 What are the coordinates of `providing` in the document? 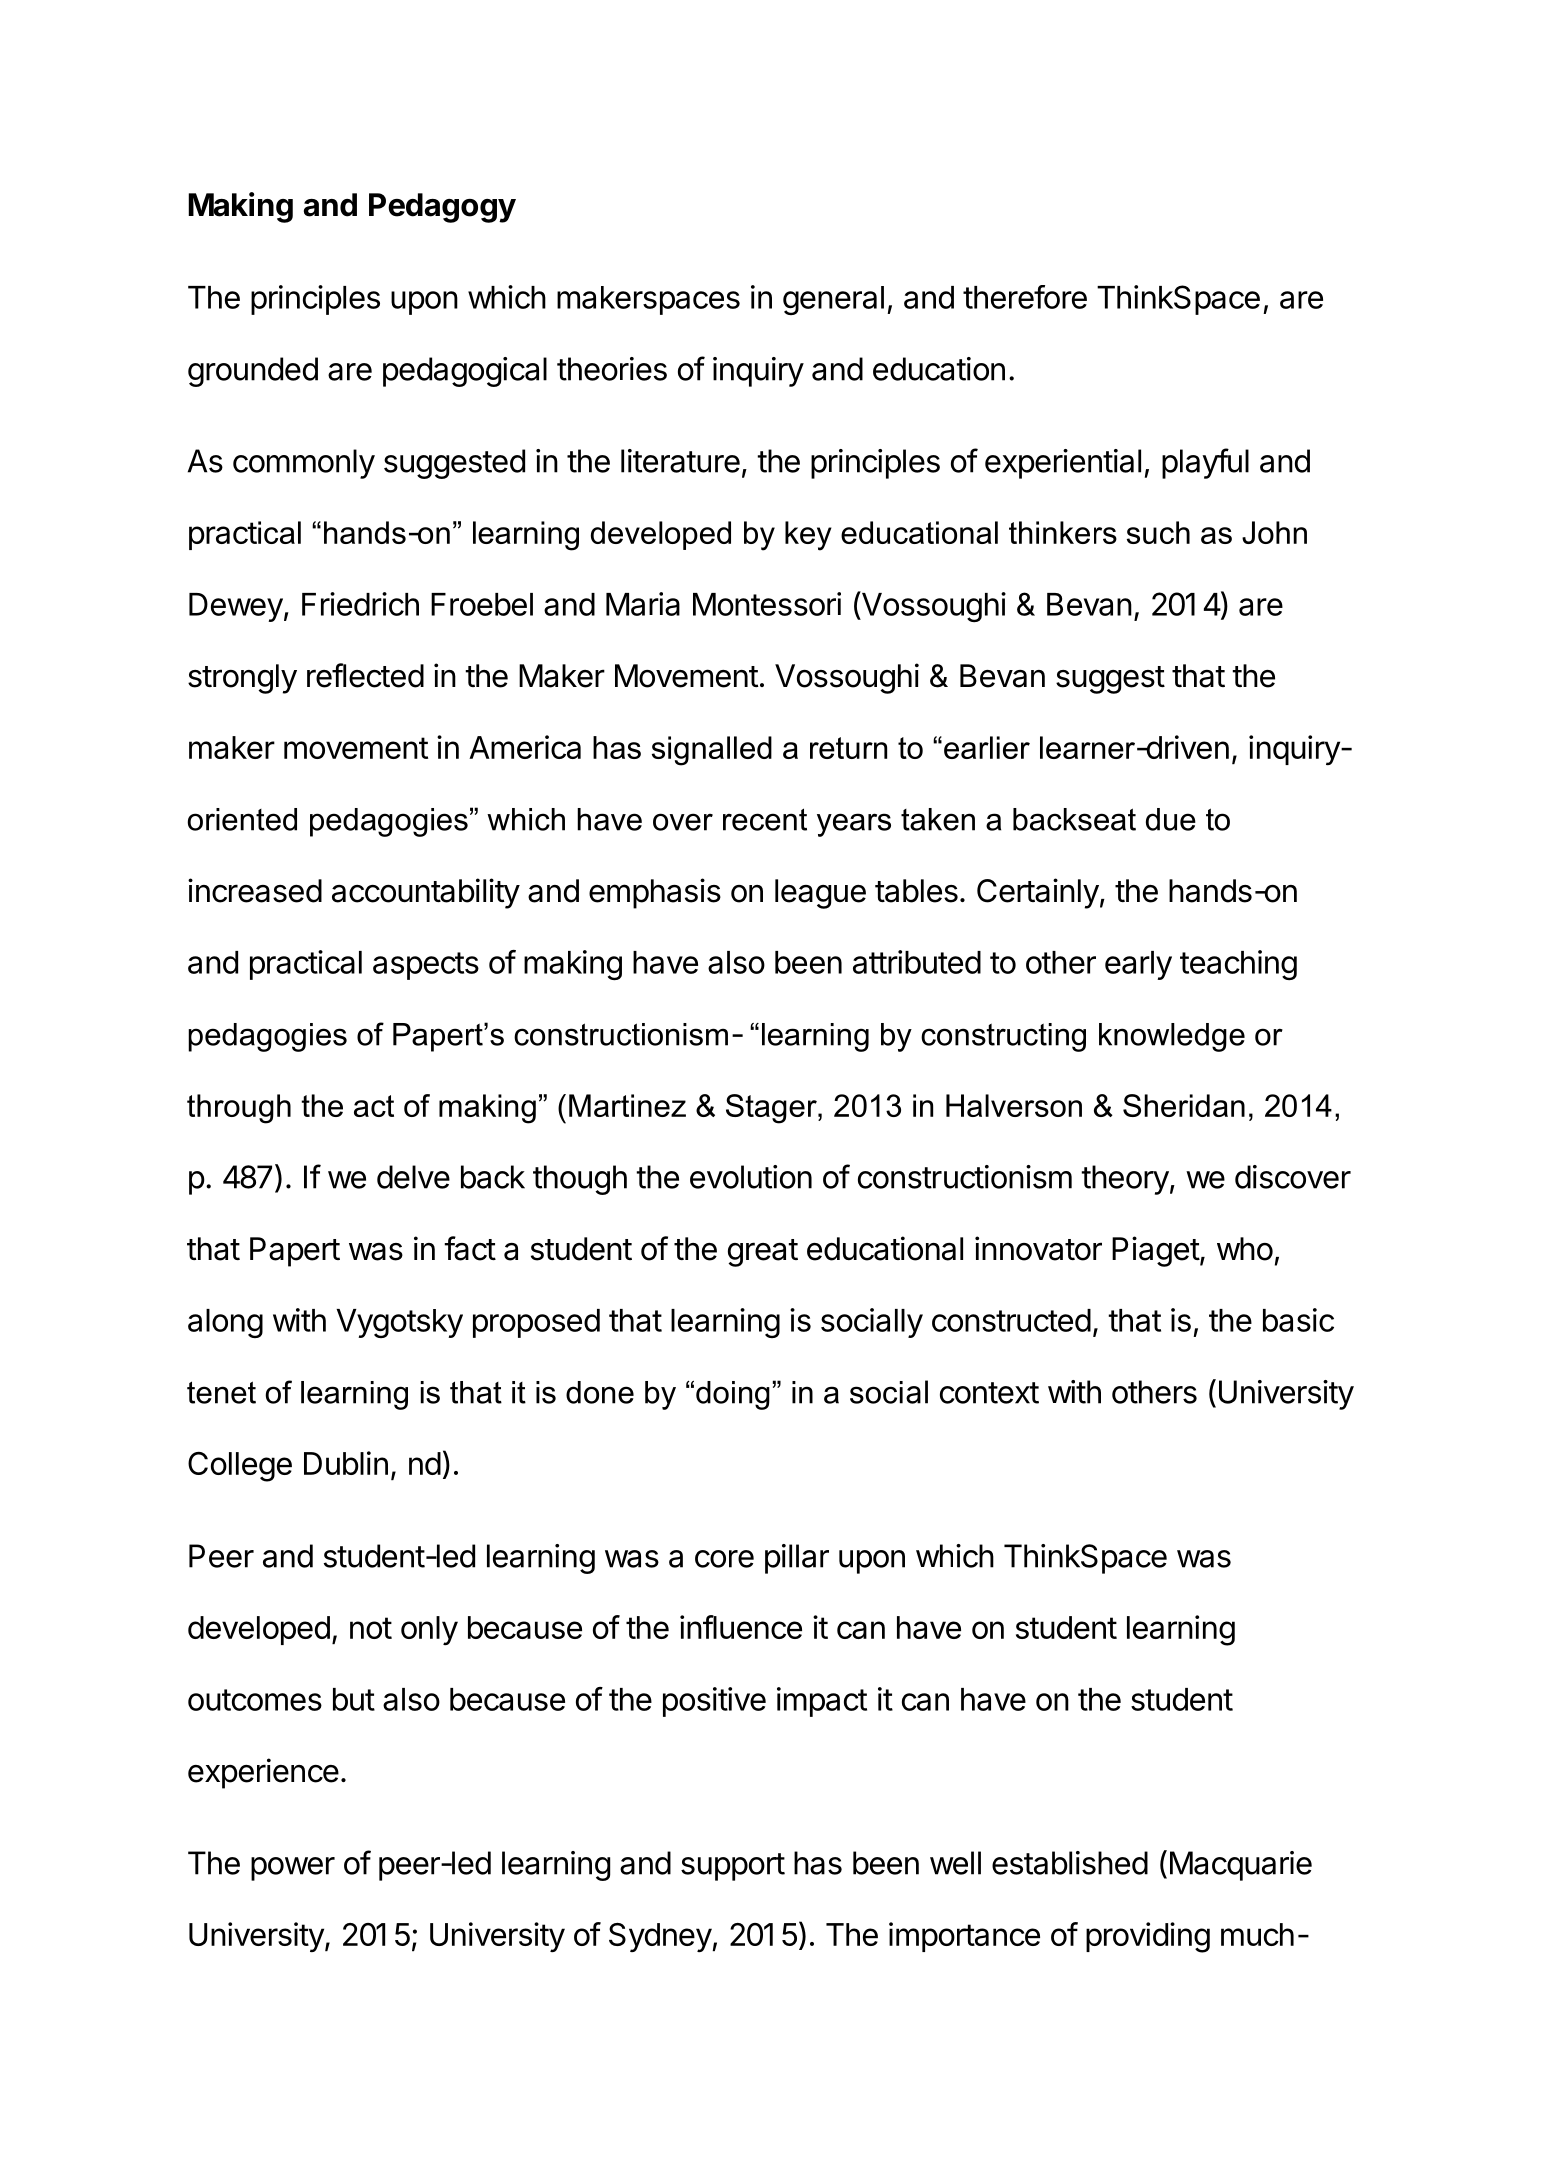 It's located at (1148, 1937).
